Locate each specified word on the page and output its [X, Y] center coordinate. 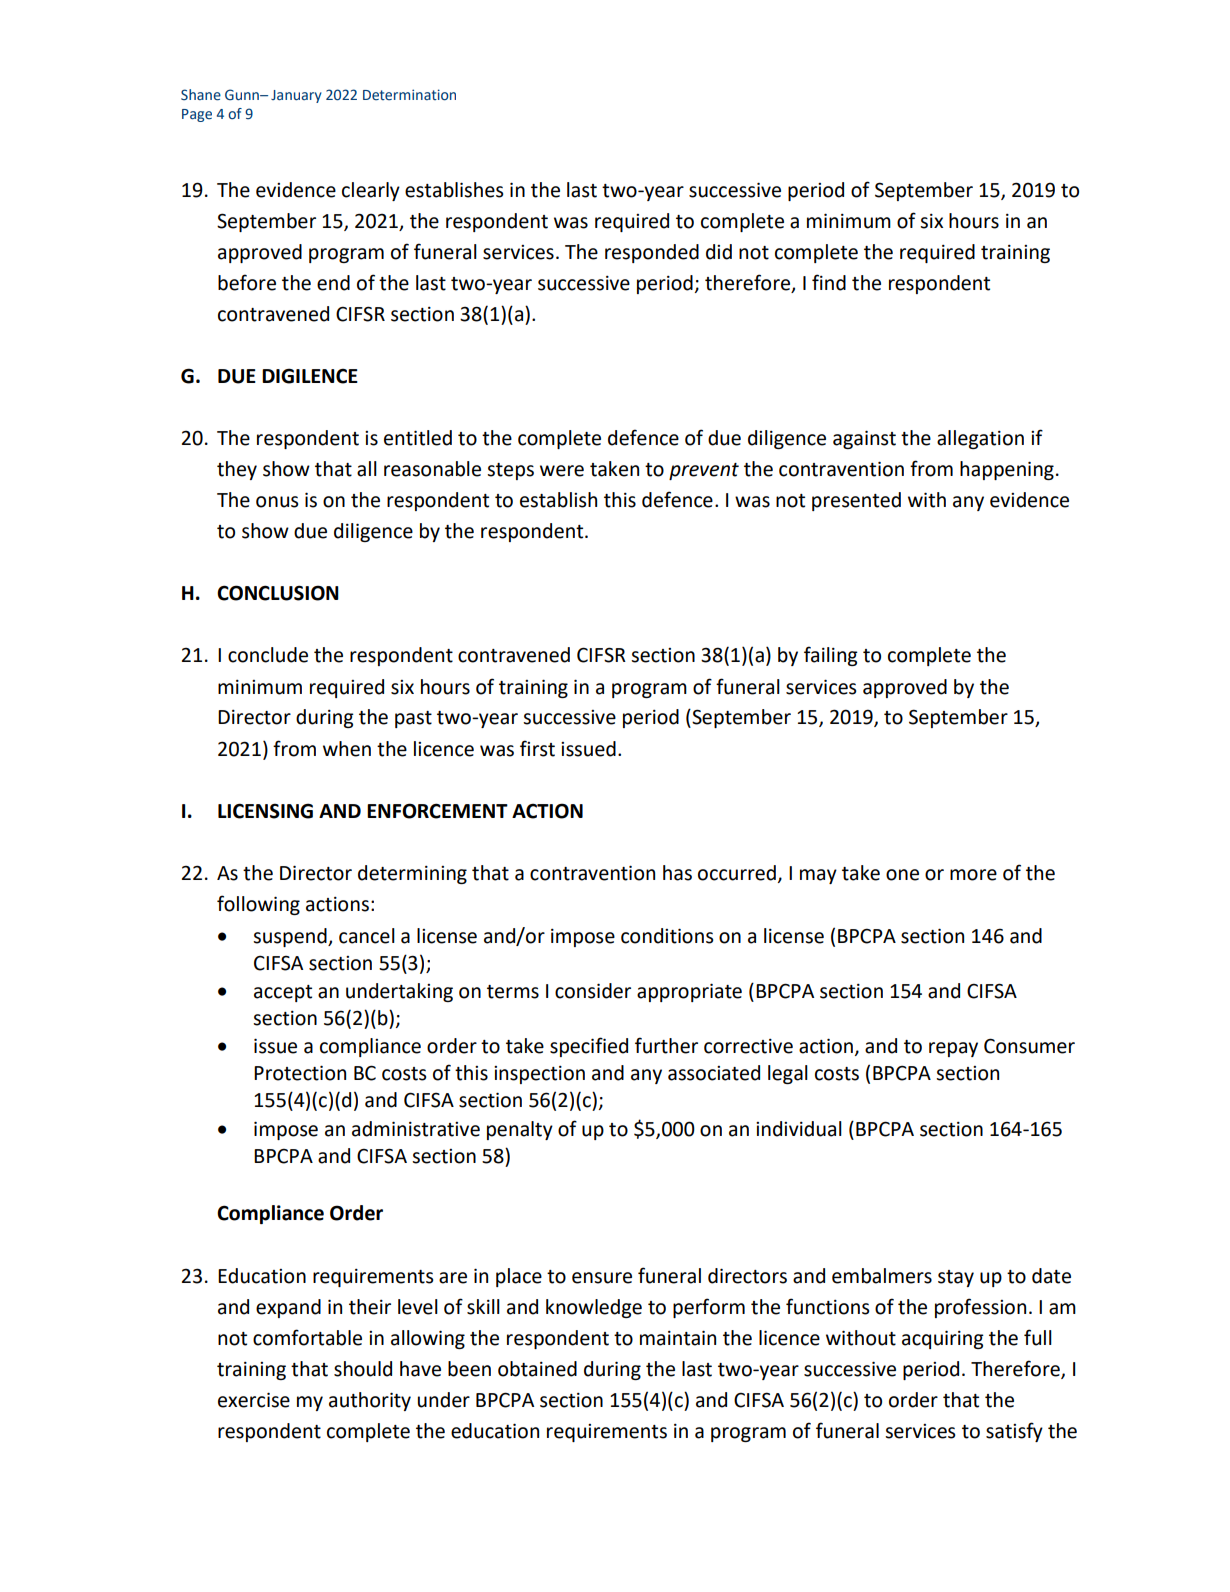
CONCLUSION [278, 593]
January [296, 96]
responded [652, 253]
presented [856, 501]
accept [283, 993]
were [562, 471]
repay [953, 1049]
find [829, 282]
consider [593, 991]
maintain [678, 1338]
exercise [254, 1400]
